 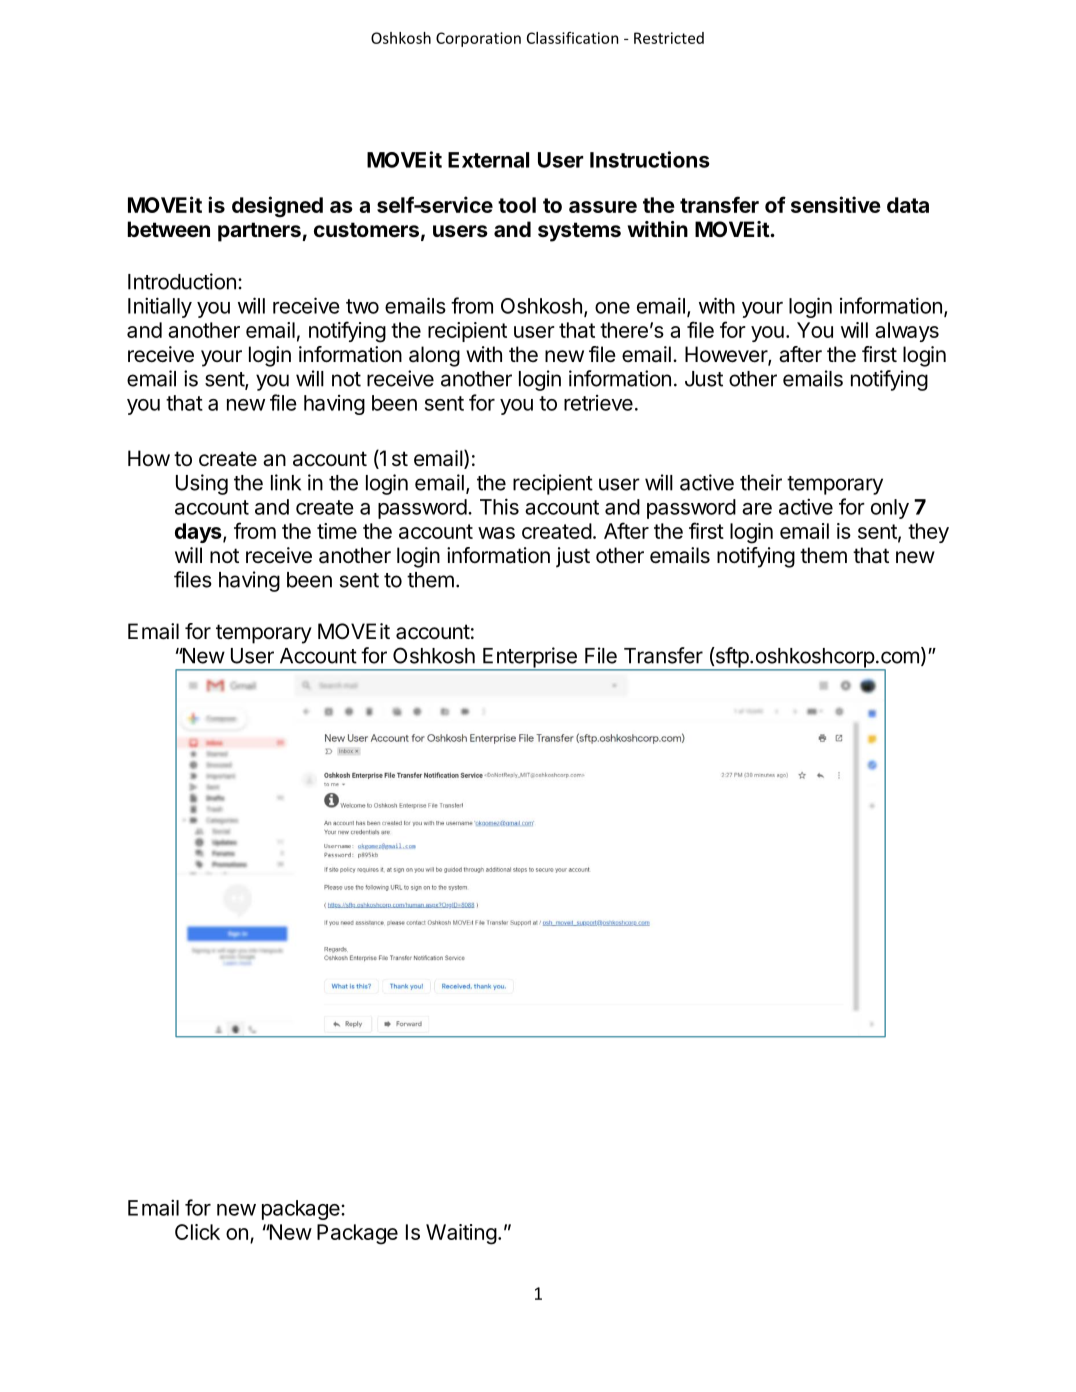 What do you see at coordinates (530, 658) in the screenshot?
I see `Enterprise` at bounding box center [530, 658].
